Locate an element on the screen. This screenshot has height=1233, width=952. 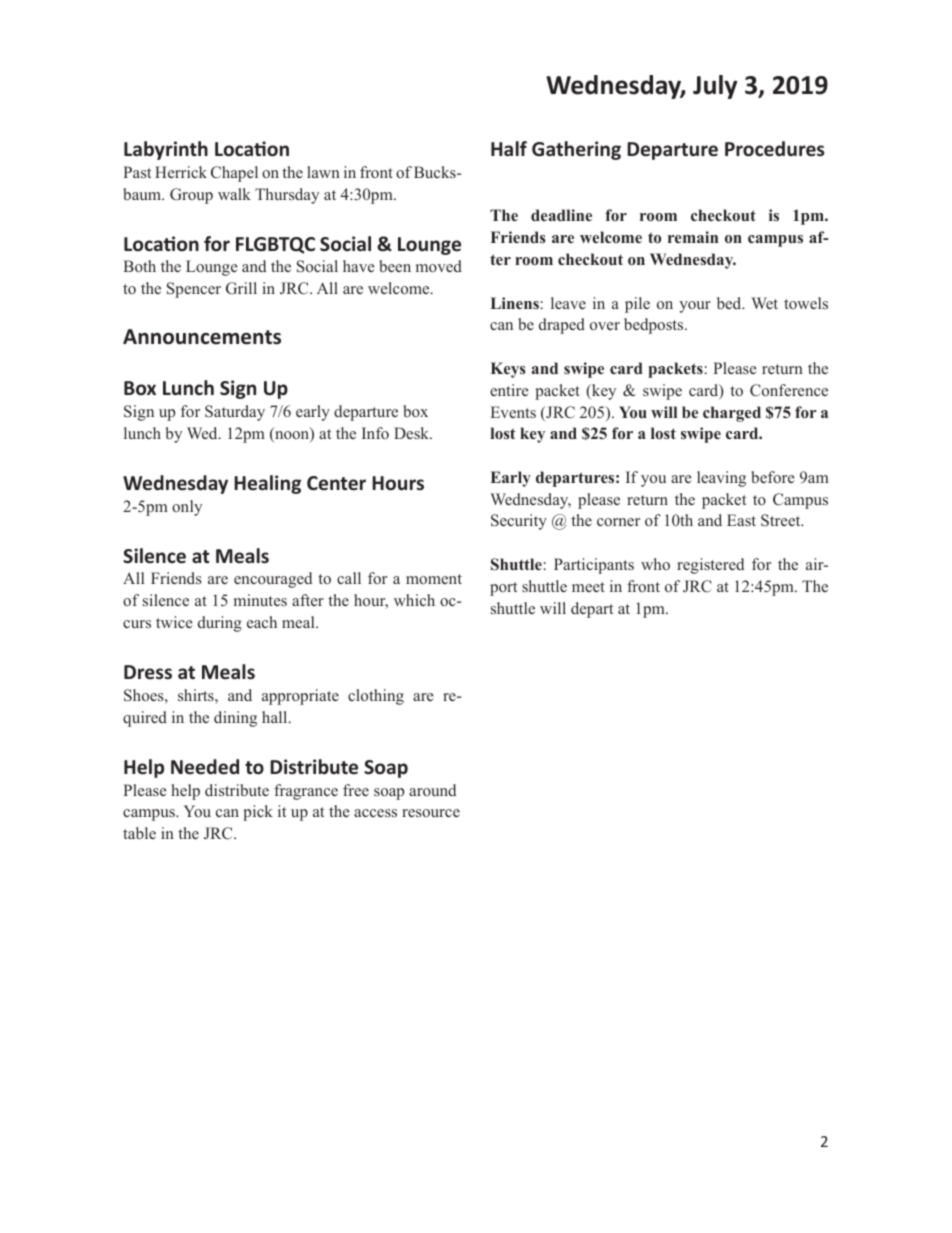
July is located at coordinates (715, 87).
